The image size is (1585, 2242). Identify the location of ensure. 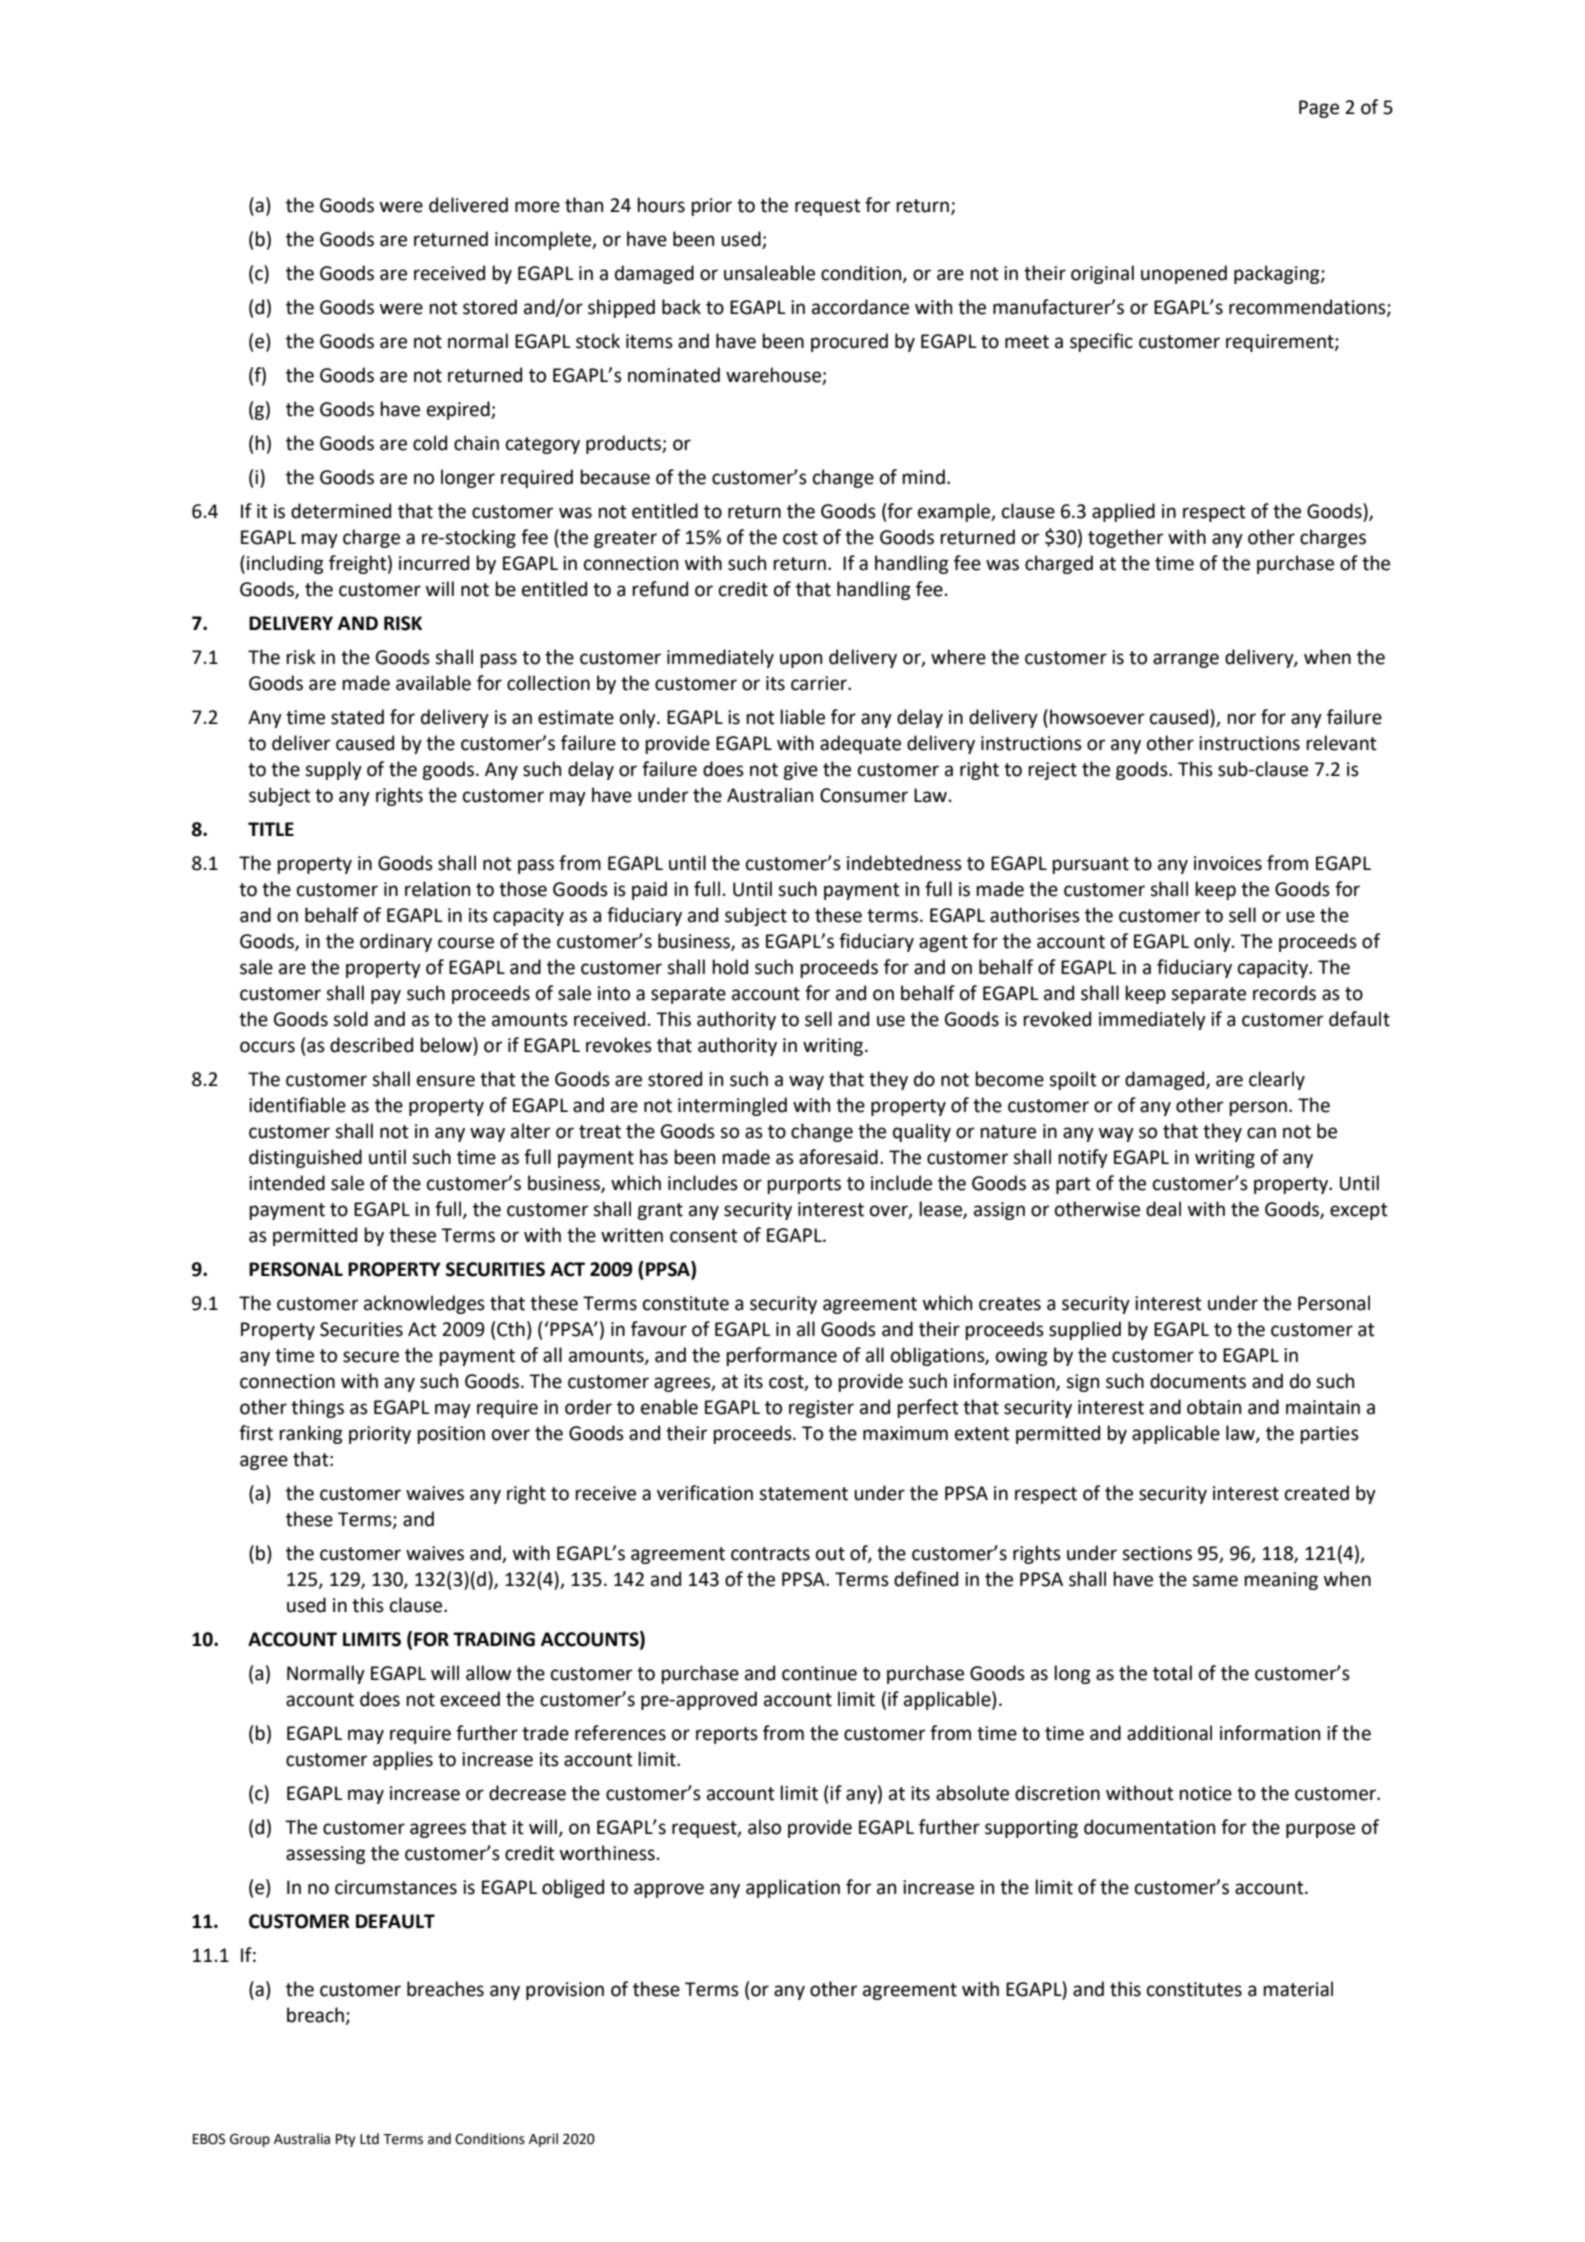
(446, 1081).
